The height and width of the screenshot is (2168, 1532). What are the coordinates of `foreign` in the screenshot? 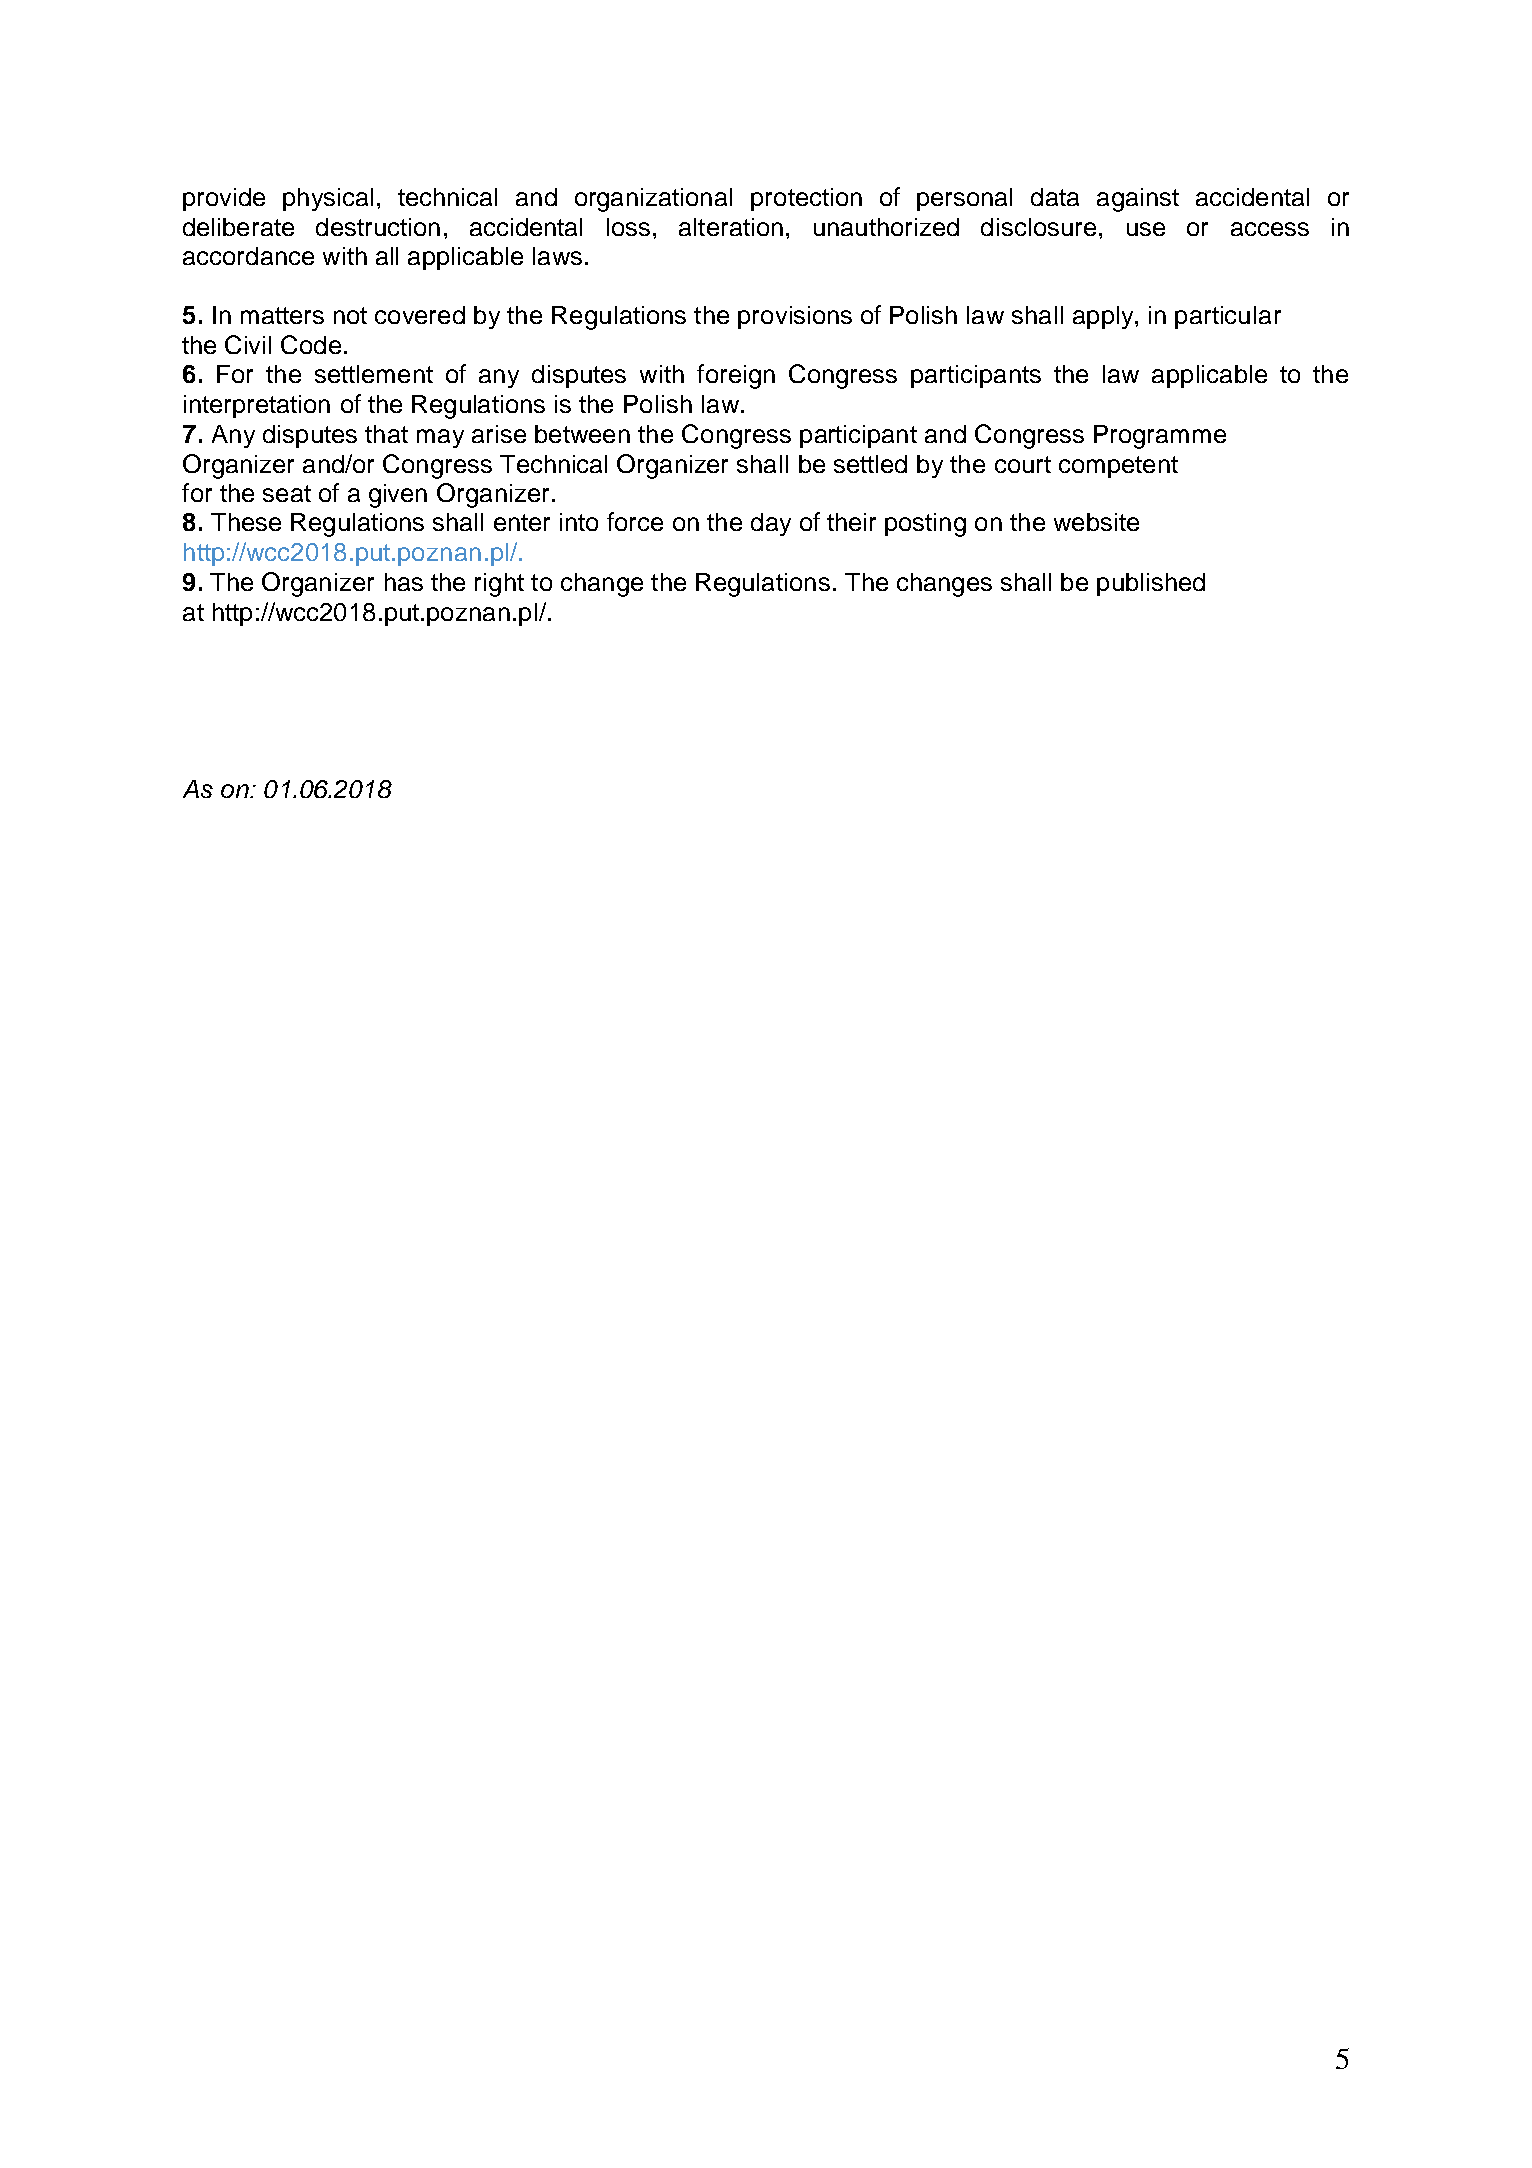 It's located at (736, 376).
